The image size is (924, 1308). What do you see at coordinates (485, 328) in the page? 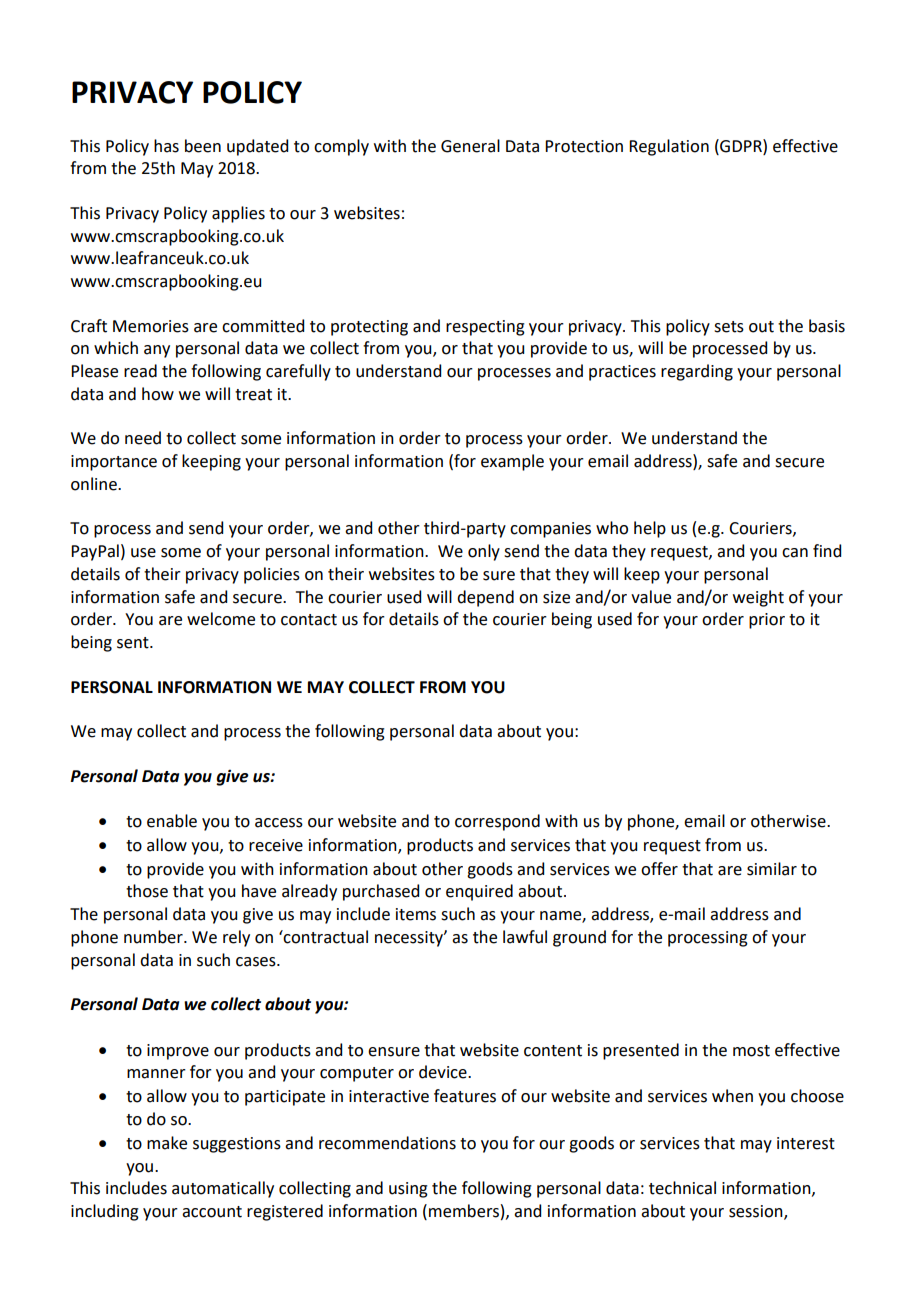
I see `respecting` at bounding box center [485, 328].
